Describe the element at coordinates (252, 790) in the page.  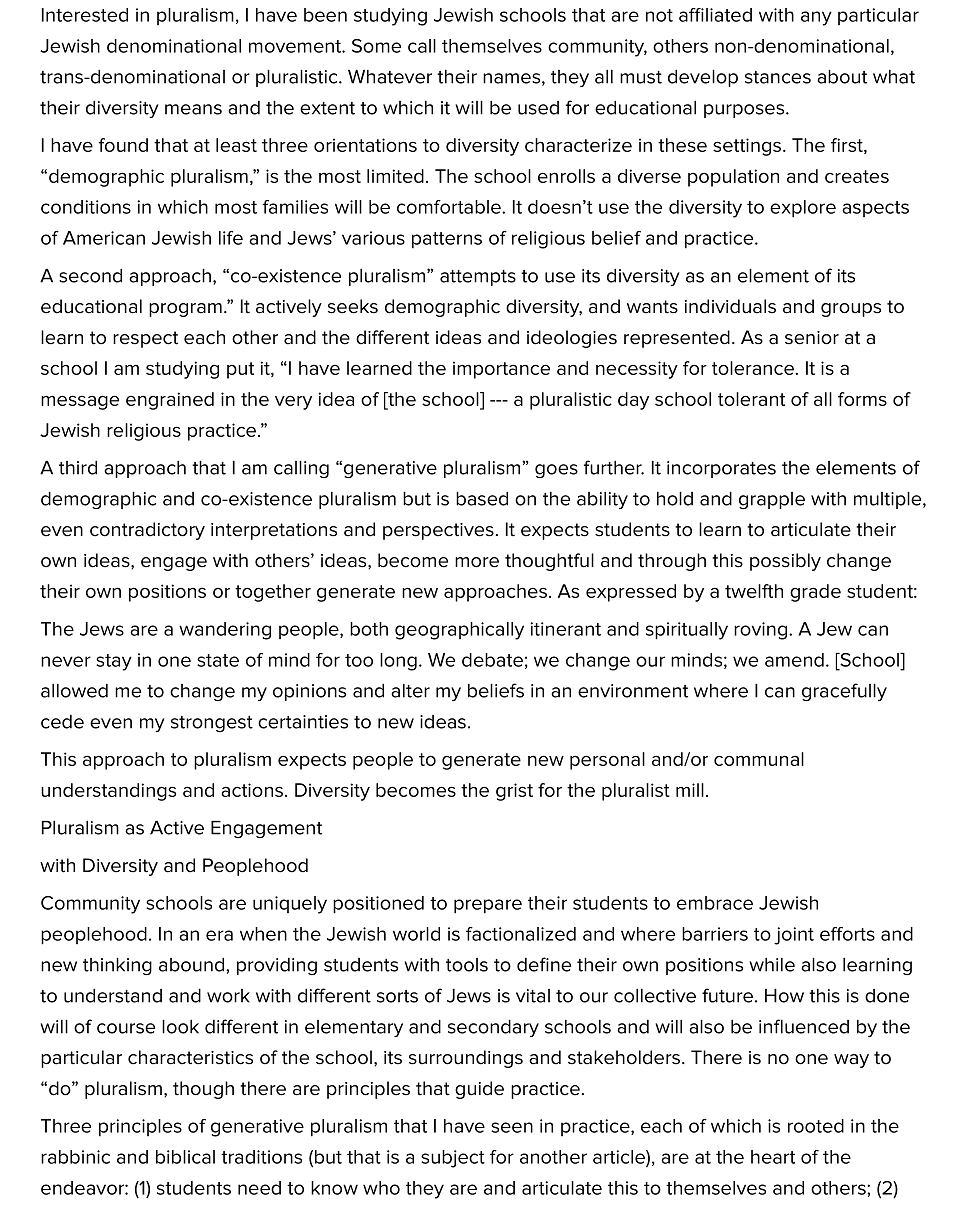
I see `actions` at that location.
